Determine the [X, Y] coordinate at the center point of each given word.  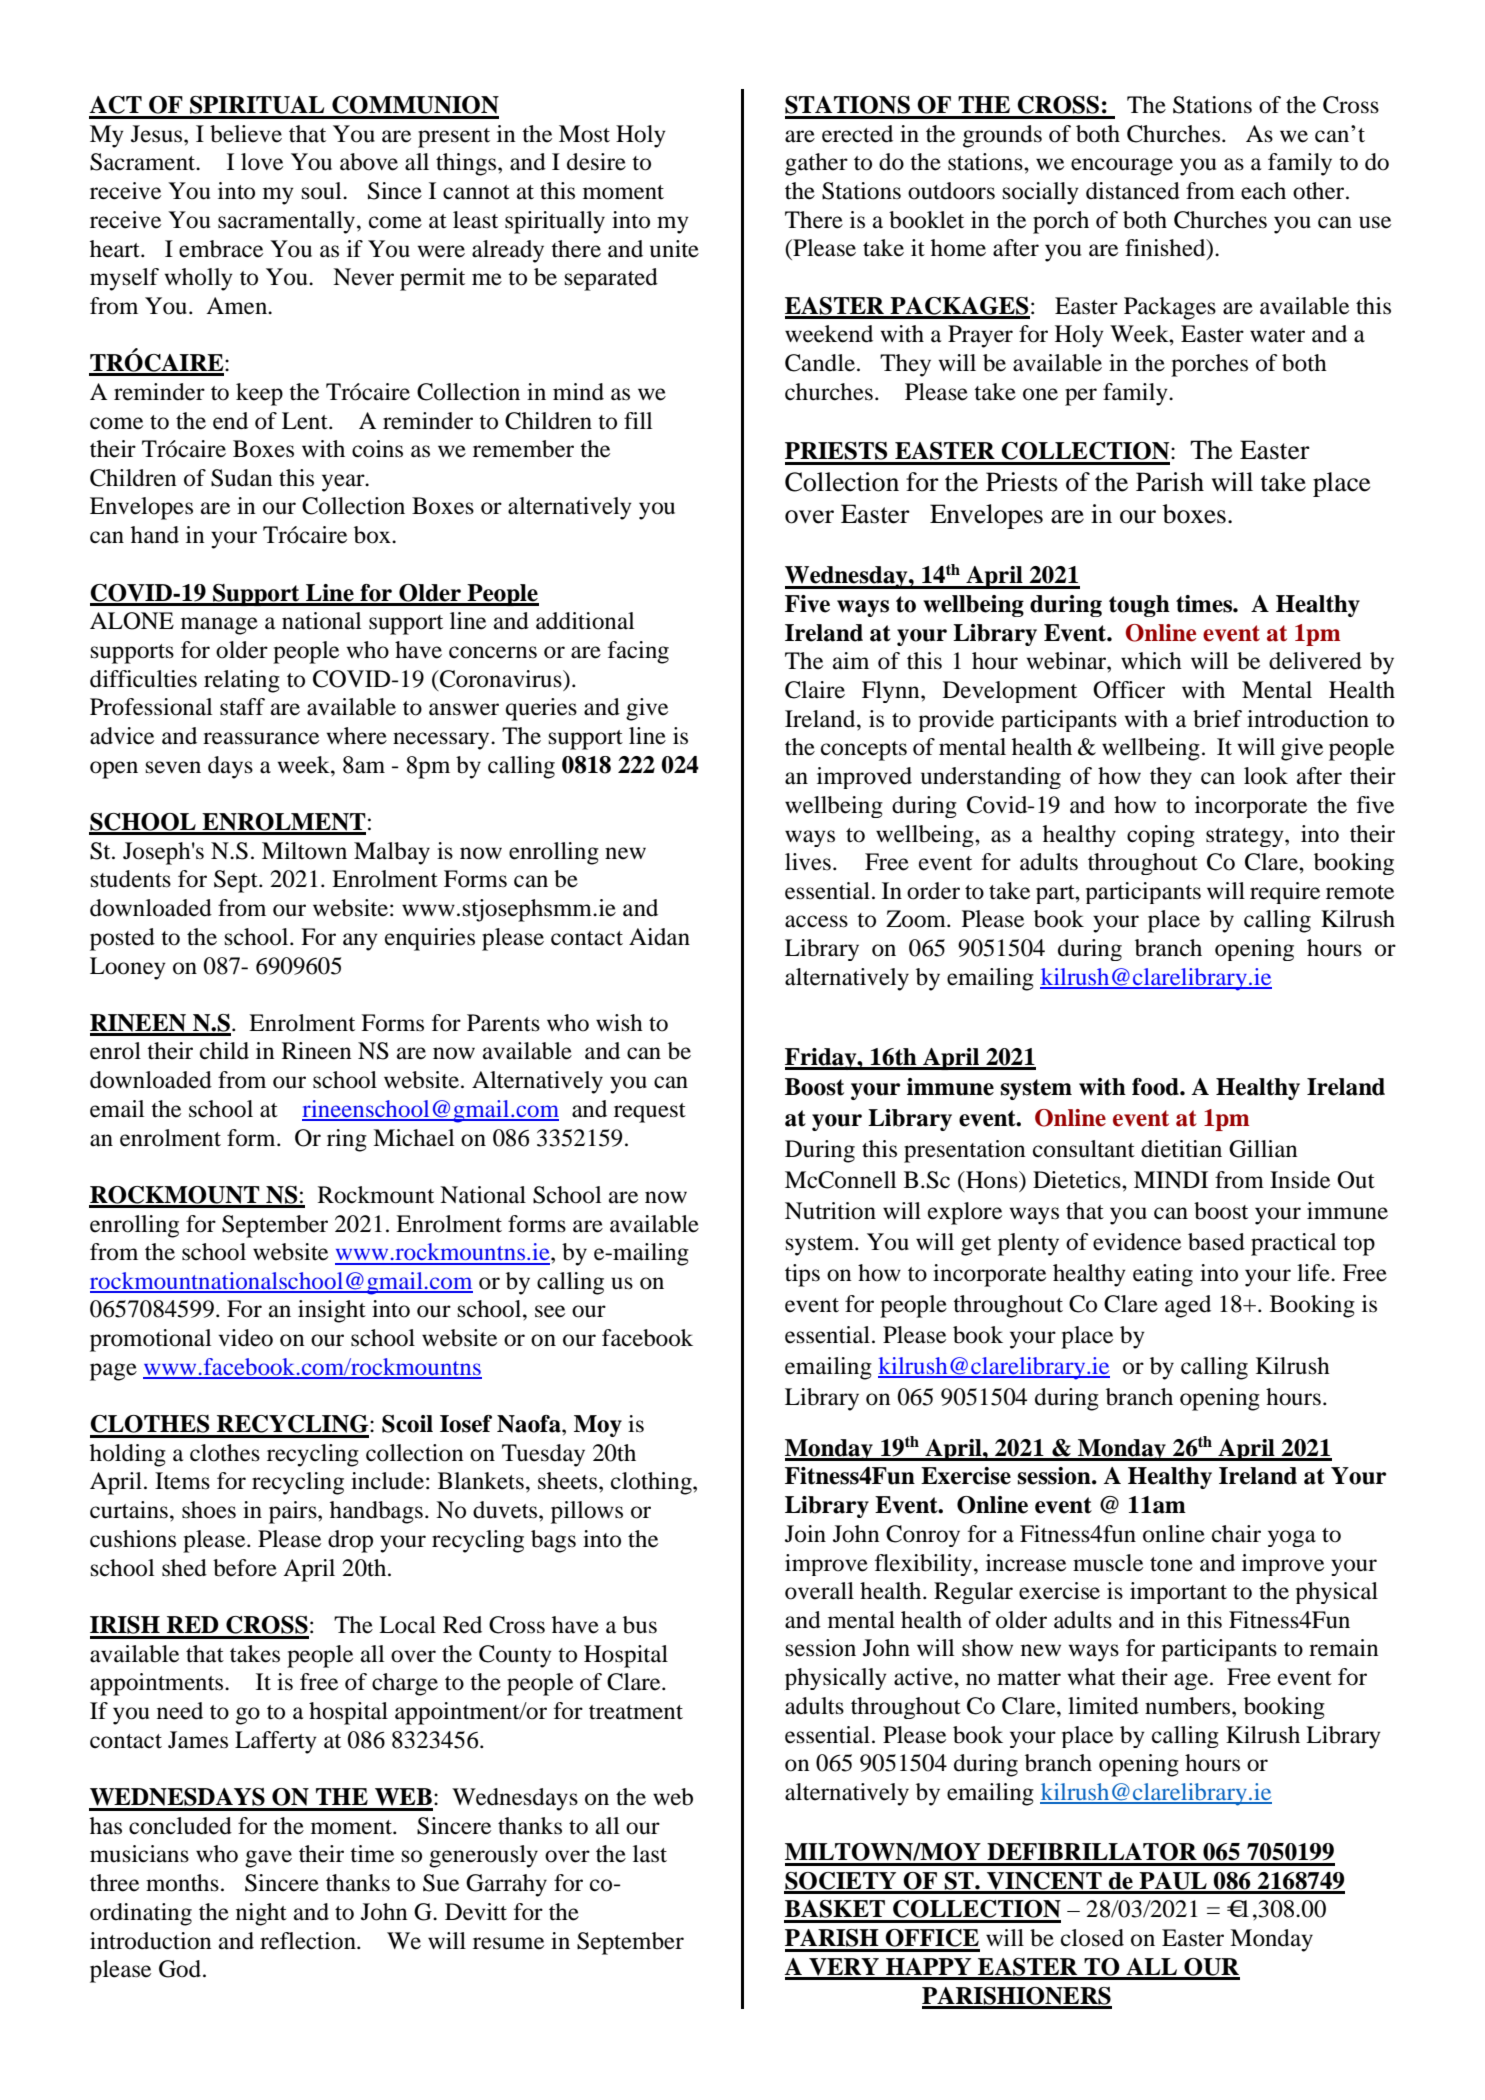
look [1266, 776]
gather [816, 164]
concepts [864, 751]
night [261, 1914]
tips [802, 1275]
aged [1188, 1306]
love [262, 162]
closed [1092, 1938]
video [245, 1338]
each [1263, 191]
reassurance [261, 738]
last [650, 1854]
